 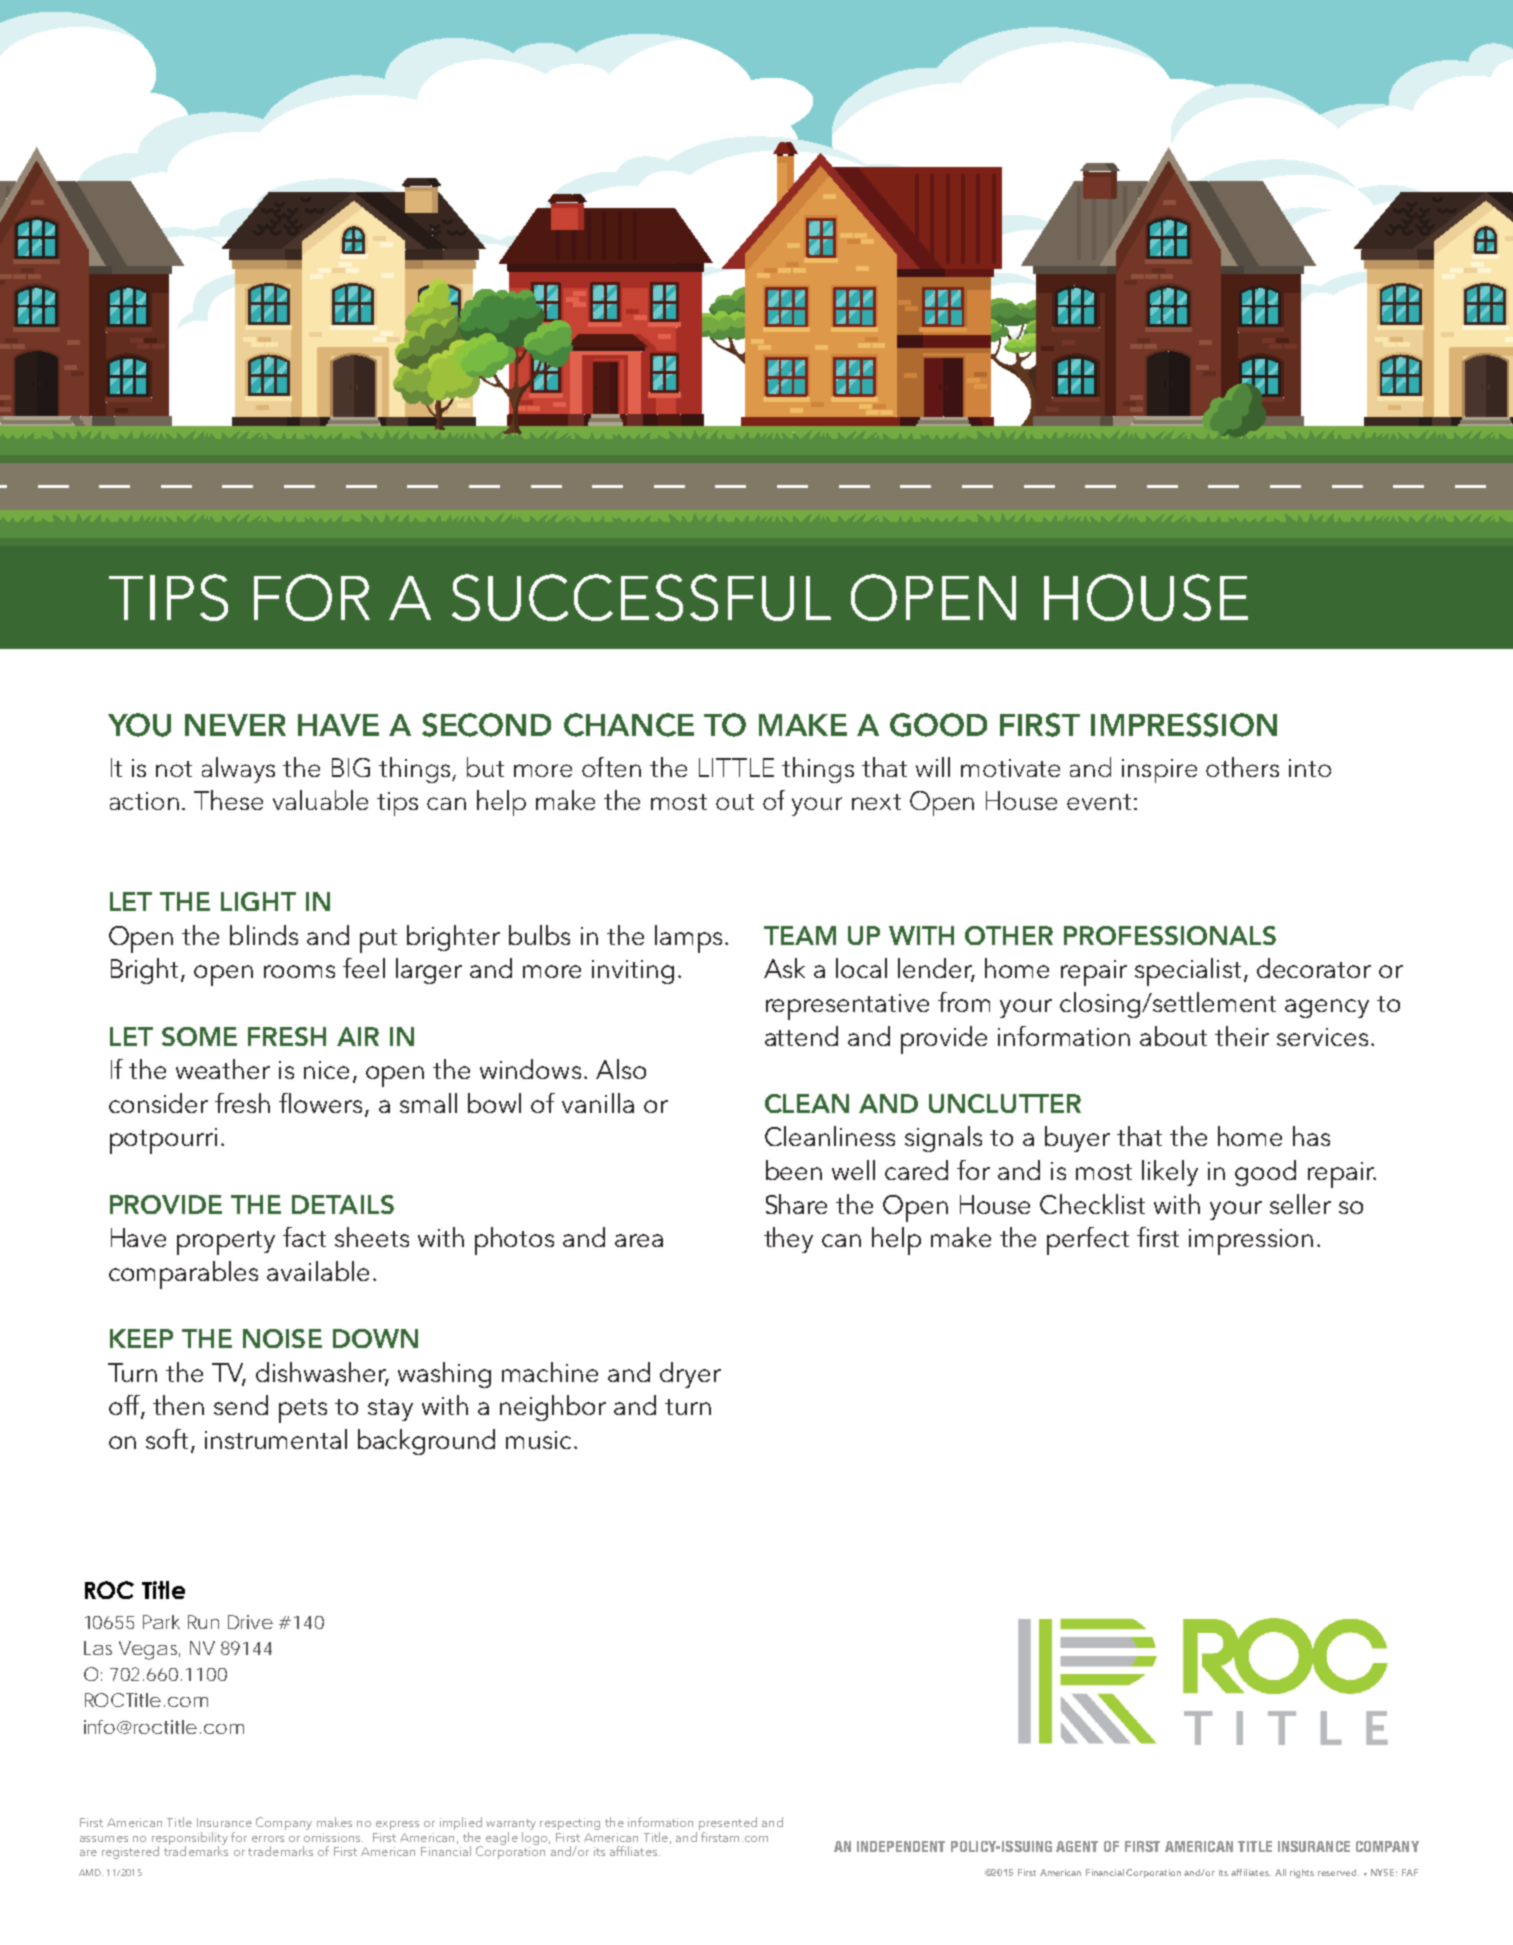 I want to click on SUCCESSFUL, so click(x=641, y=597).
